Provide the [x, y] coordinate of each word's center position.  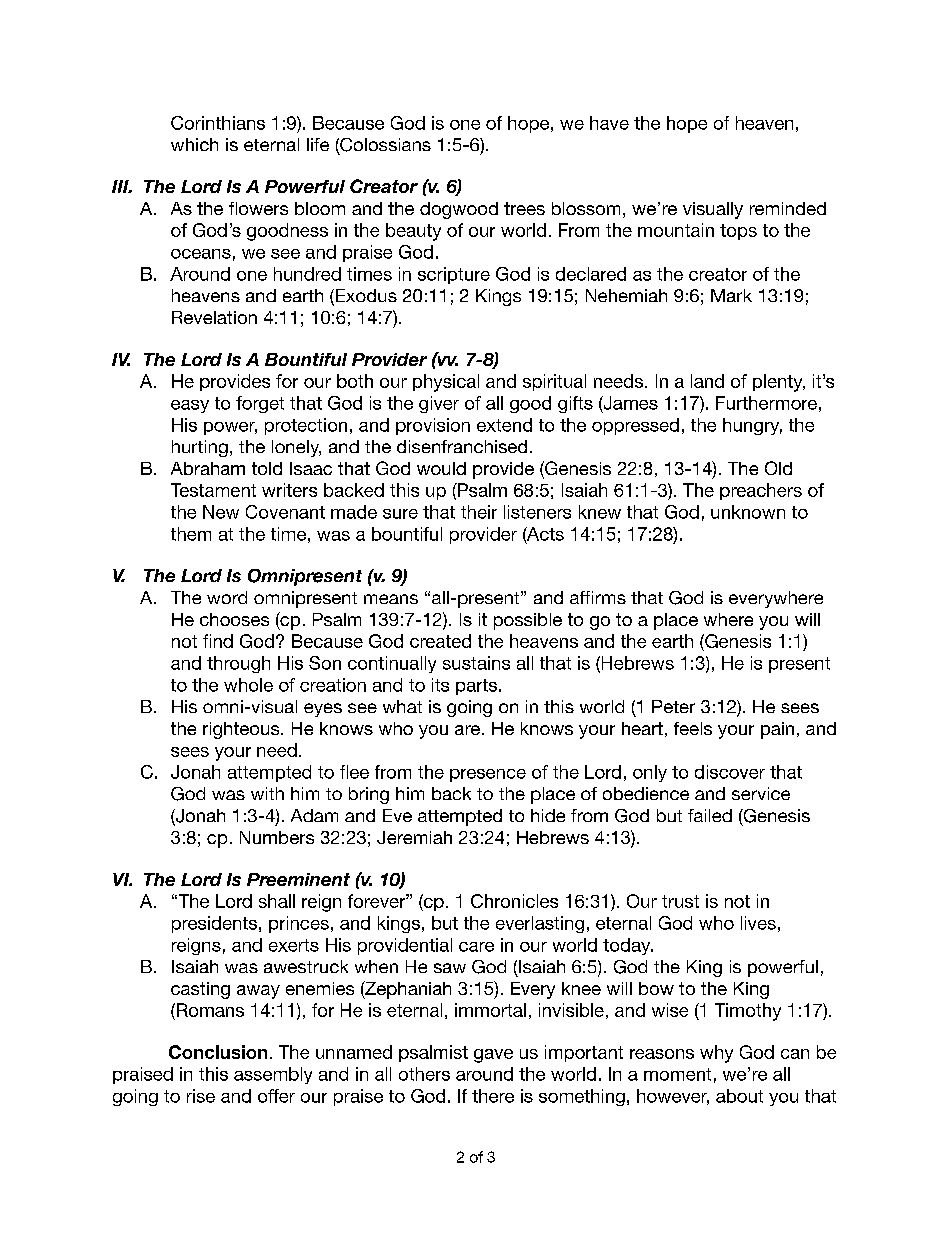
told [267, 468]
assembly [273, 1075]
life [318, 144]
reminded [788, 208]
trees [524, 208]
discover [730, 772]
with [267, 793]
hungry [752, 426]
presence [488, 775]
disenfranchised [462, 446]
